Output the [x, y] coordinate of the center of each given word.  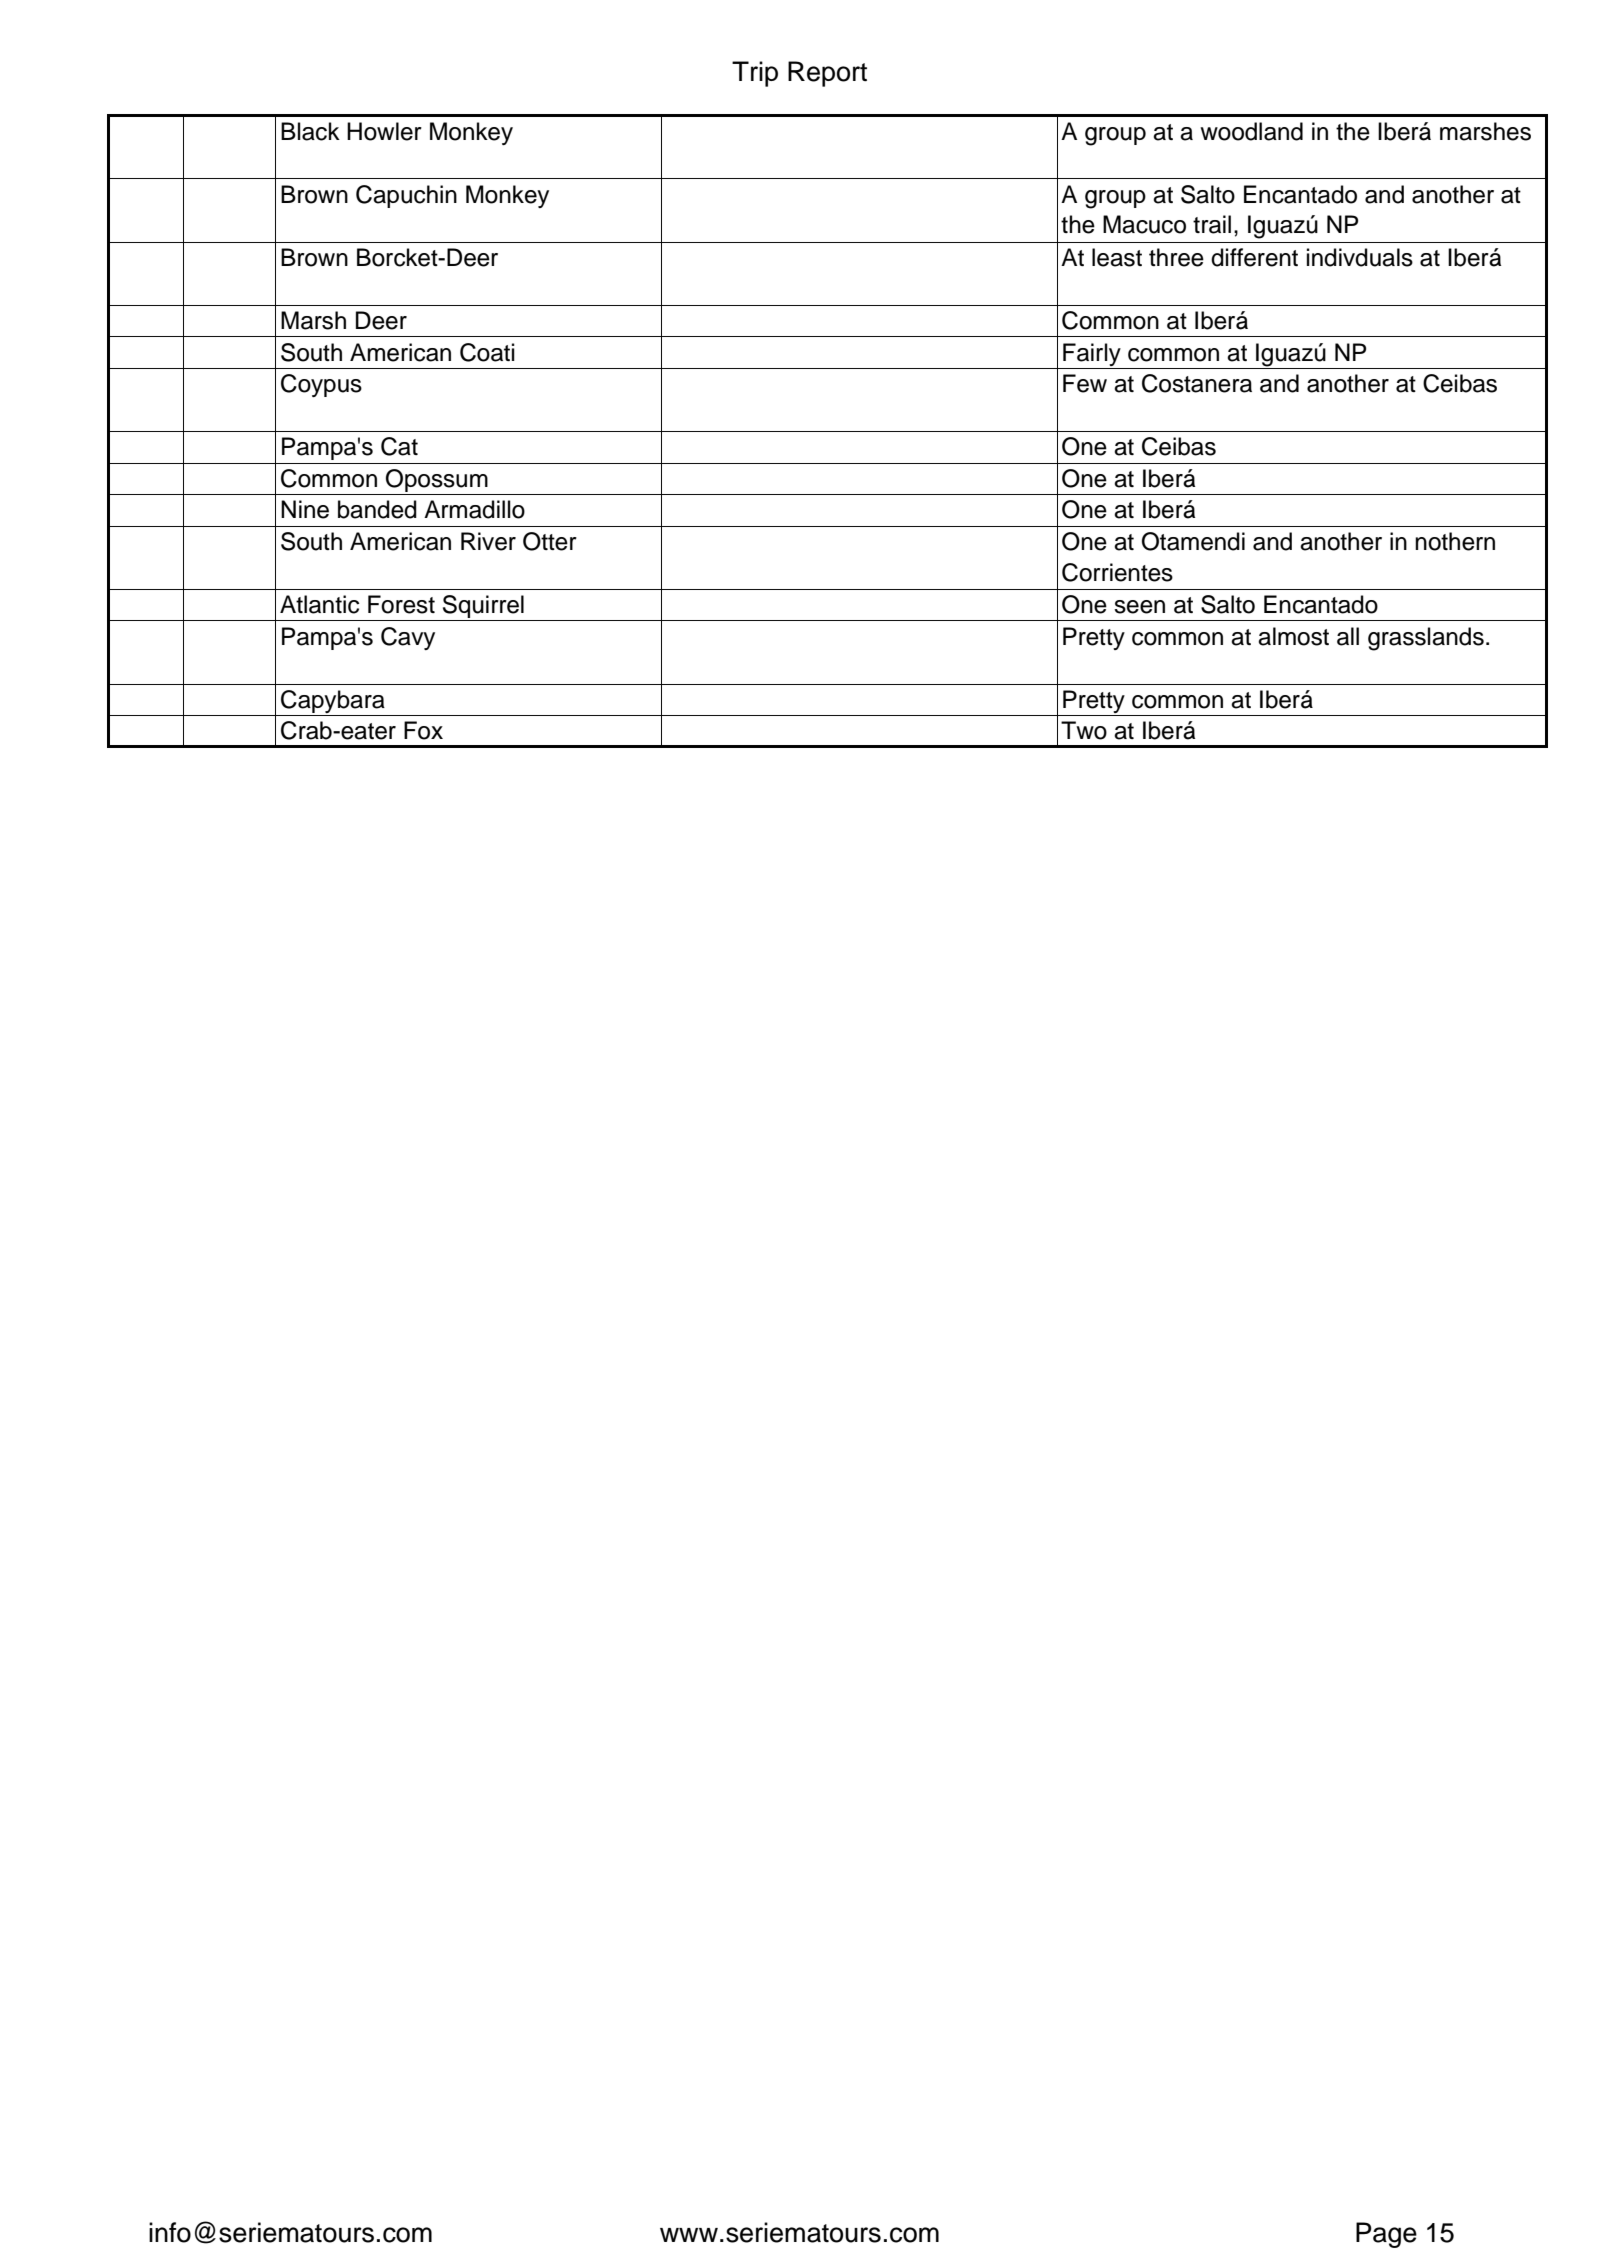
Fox [423, 730]
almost [1293, 636]
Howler [384, 131]
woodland [1251, 131]
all [1348, 636]
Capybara [333, 703]
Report [827, 74]
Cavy [408, 638]
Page [1386, 2235]
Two [1084, 730]
